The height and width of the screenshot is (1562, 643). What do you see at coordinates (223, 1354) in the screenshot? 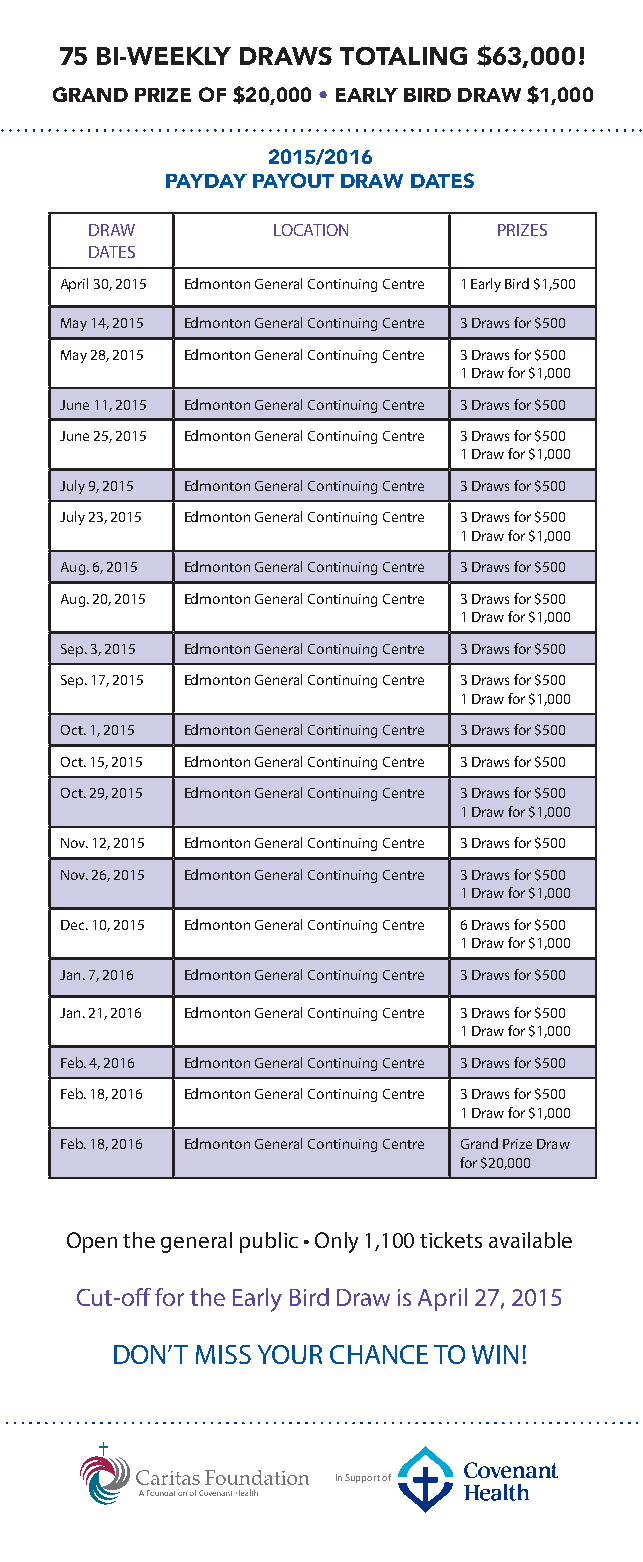
I see `MISS` at bounding box center [223, 1354].
